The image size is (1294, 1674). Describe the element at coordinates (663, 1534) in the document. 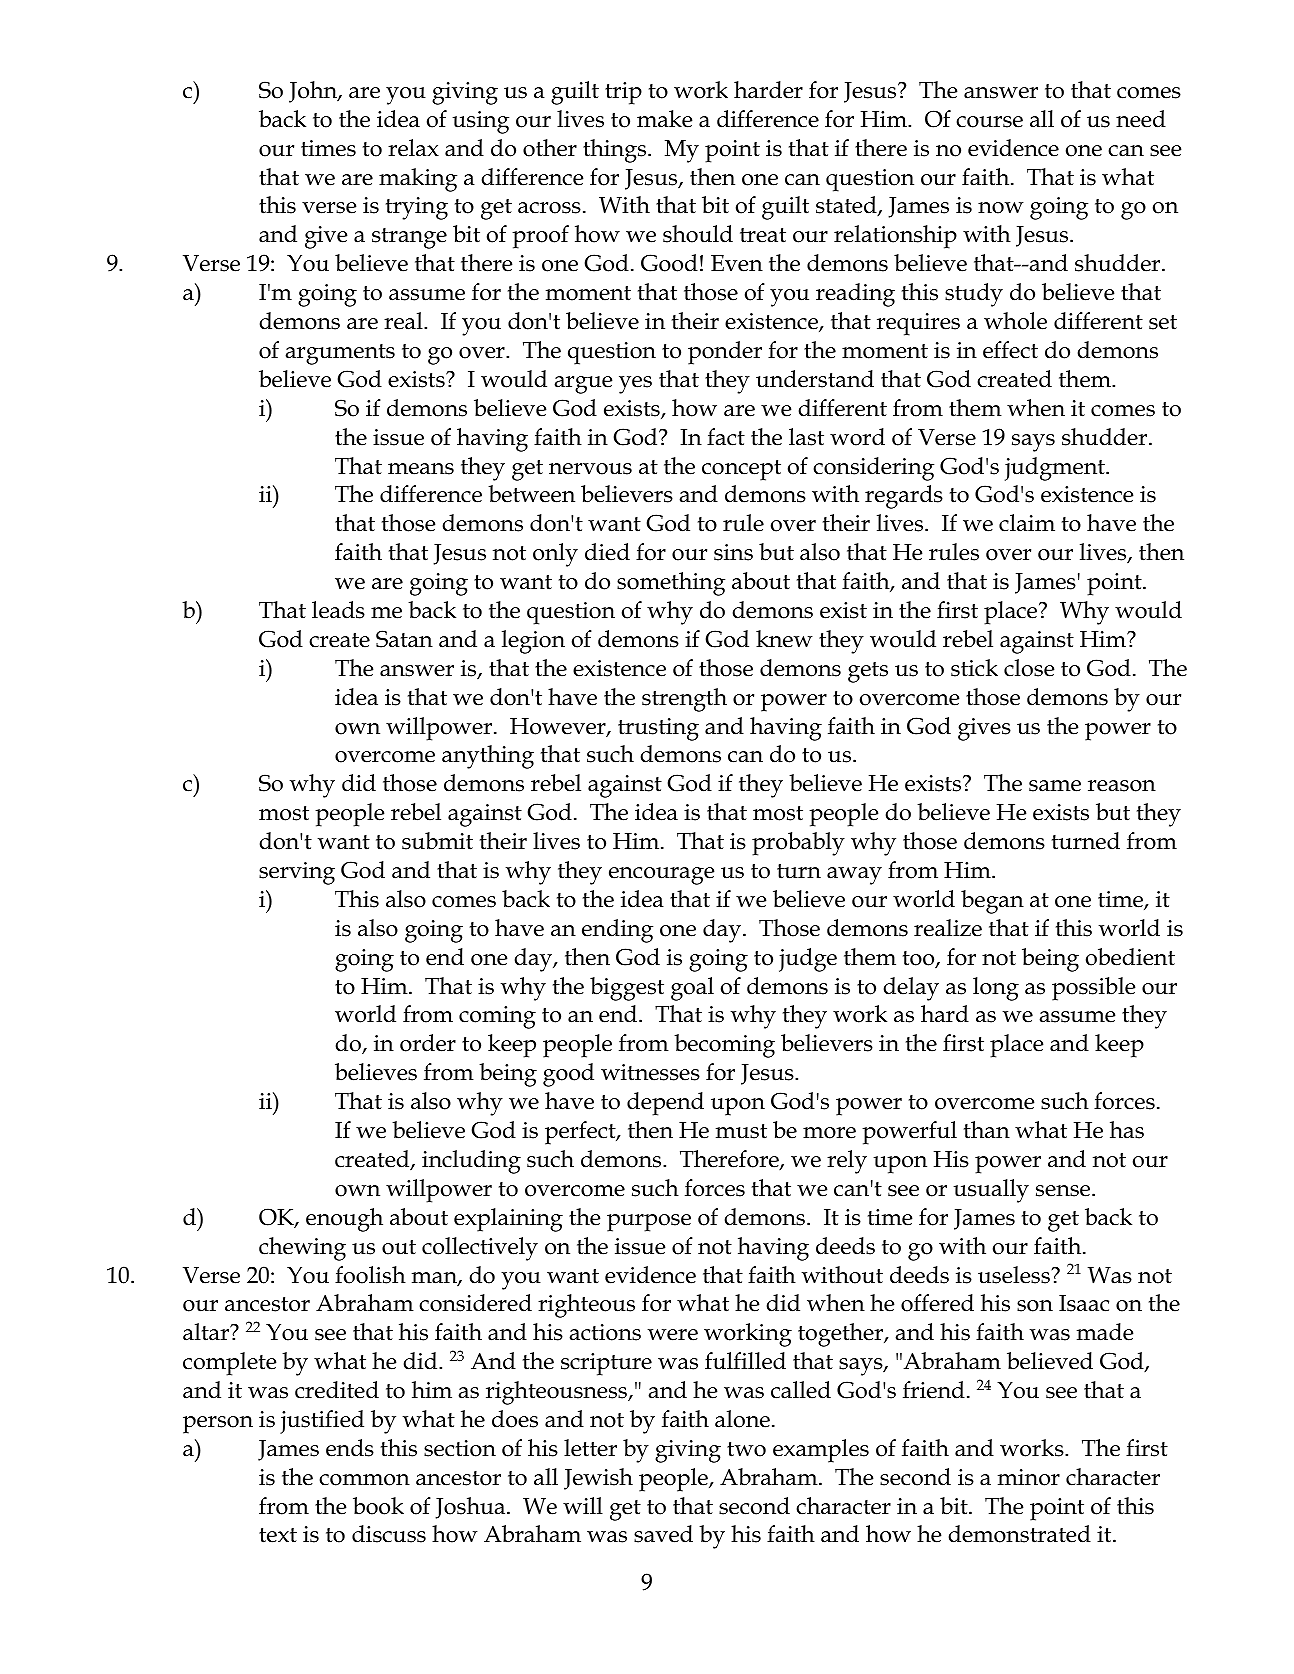

I see `saved` at that location.
